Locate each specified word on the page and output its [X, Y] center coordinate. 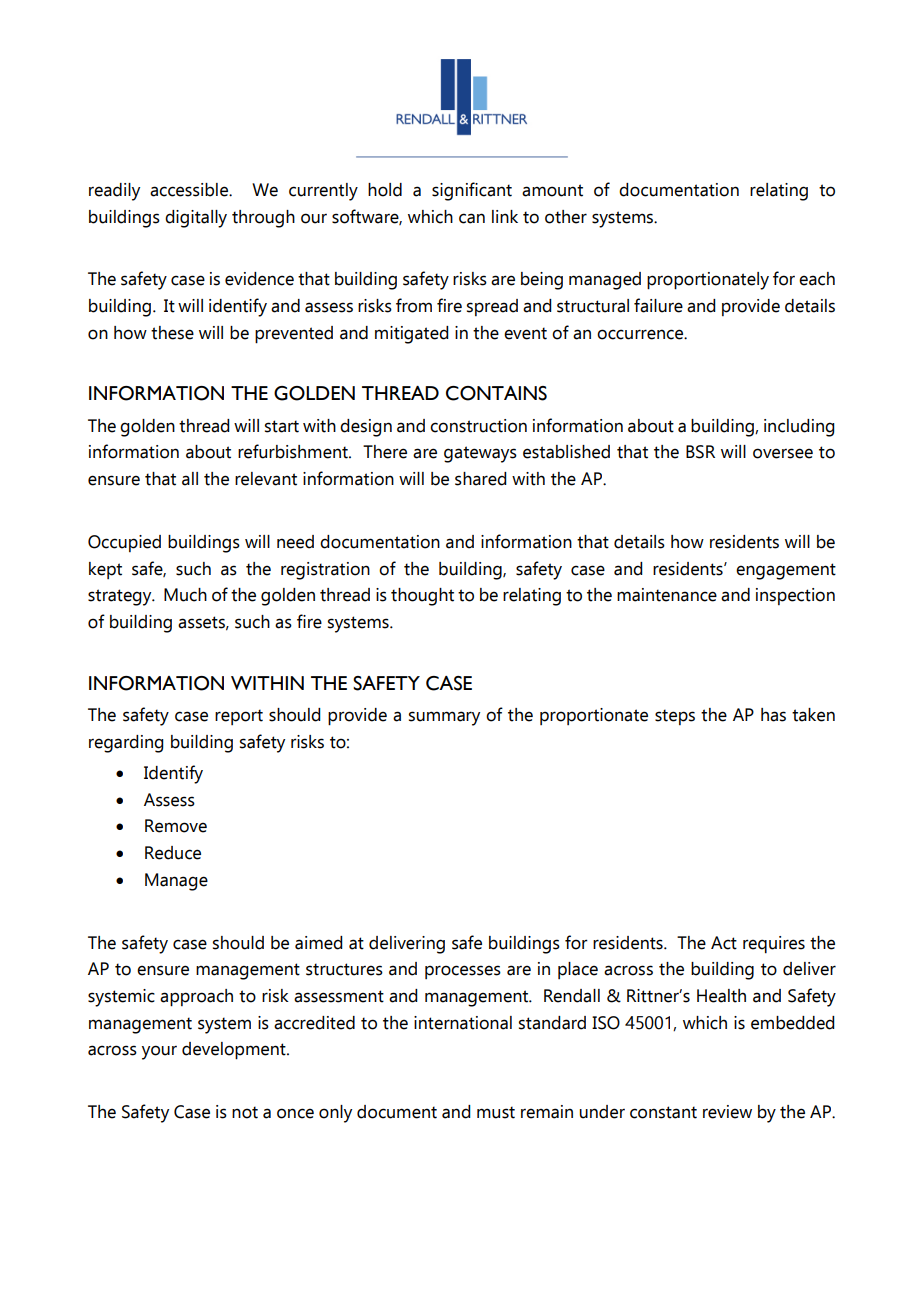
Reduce [173, 853]
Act [724, 943]
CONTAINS [496, 393]
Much [185, 595]
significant [472, 191]
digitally [196, 219]
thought [422, 597]
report [239, 717]
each [817, 279]
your [159, 1052]
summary [444, 718]
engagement [786, 571]
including [799, 428]
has [773, 715]
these [172, 333]
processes [463, 972]
